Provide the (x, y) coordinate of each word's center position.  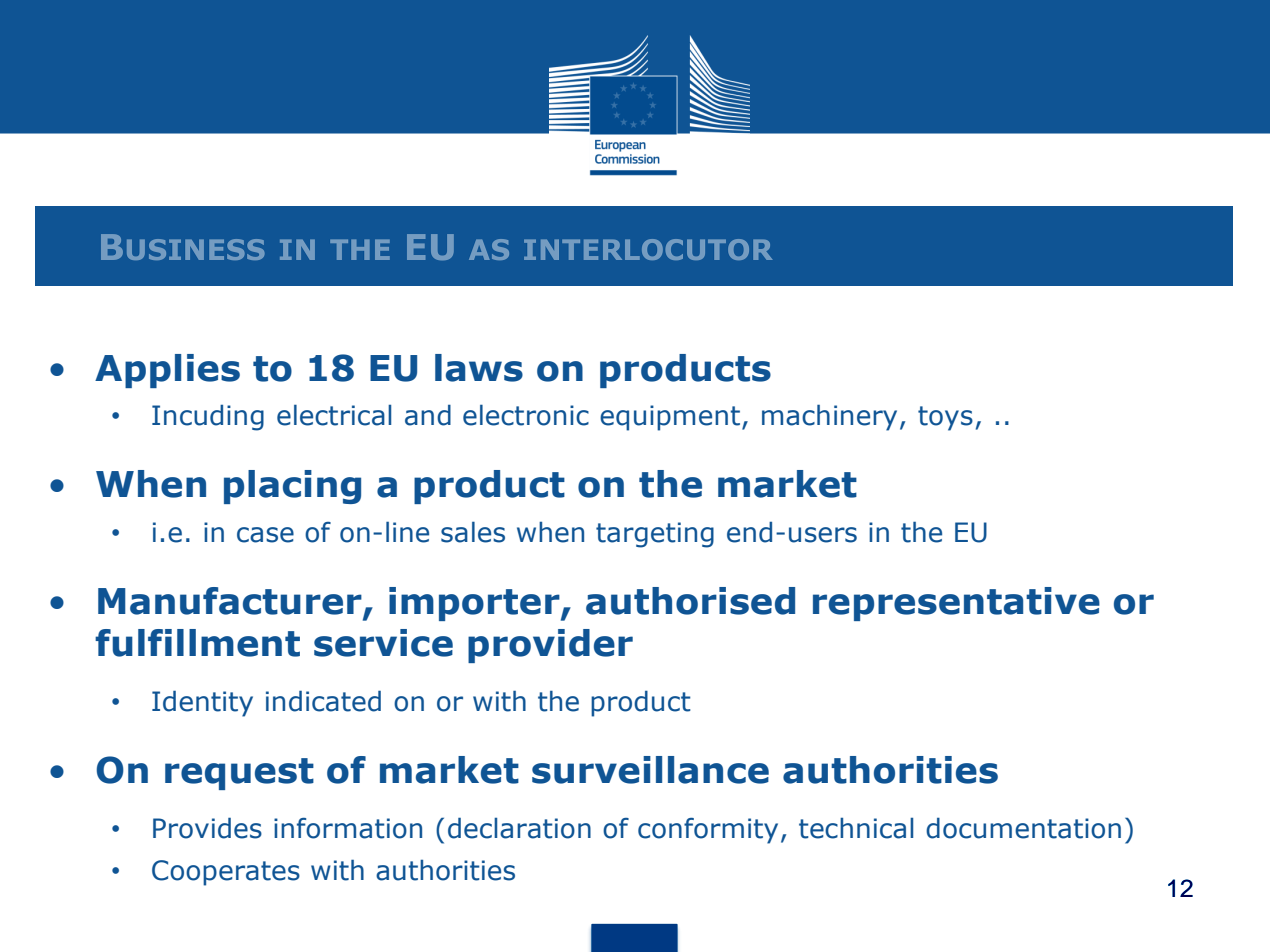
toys (945, 418)
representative (956, 604)
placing (292, 487)
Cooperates (226, 873)
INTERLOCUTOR (648, 249)
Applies (167, 371)
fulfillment (197, 643)
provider (550, 646)
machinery (829, 417)
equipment (671, 418)
